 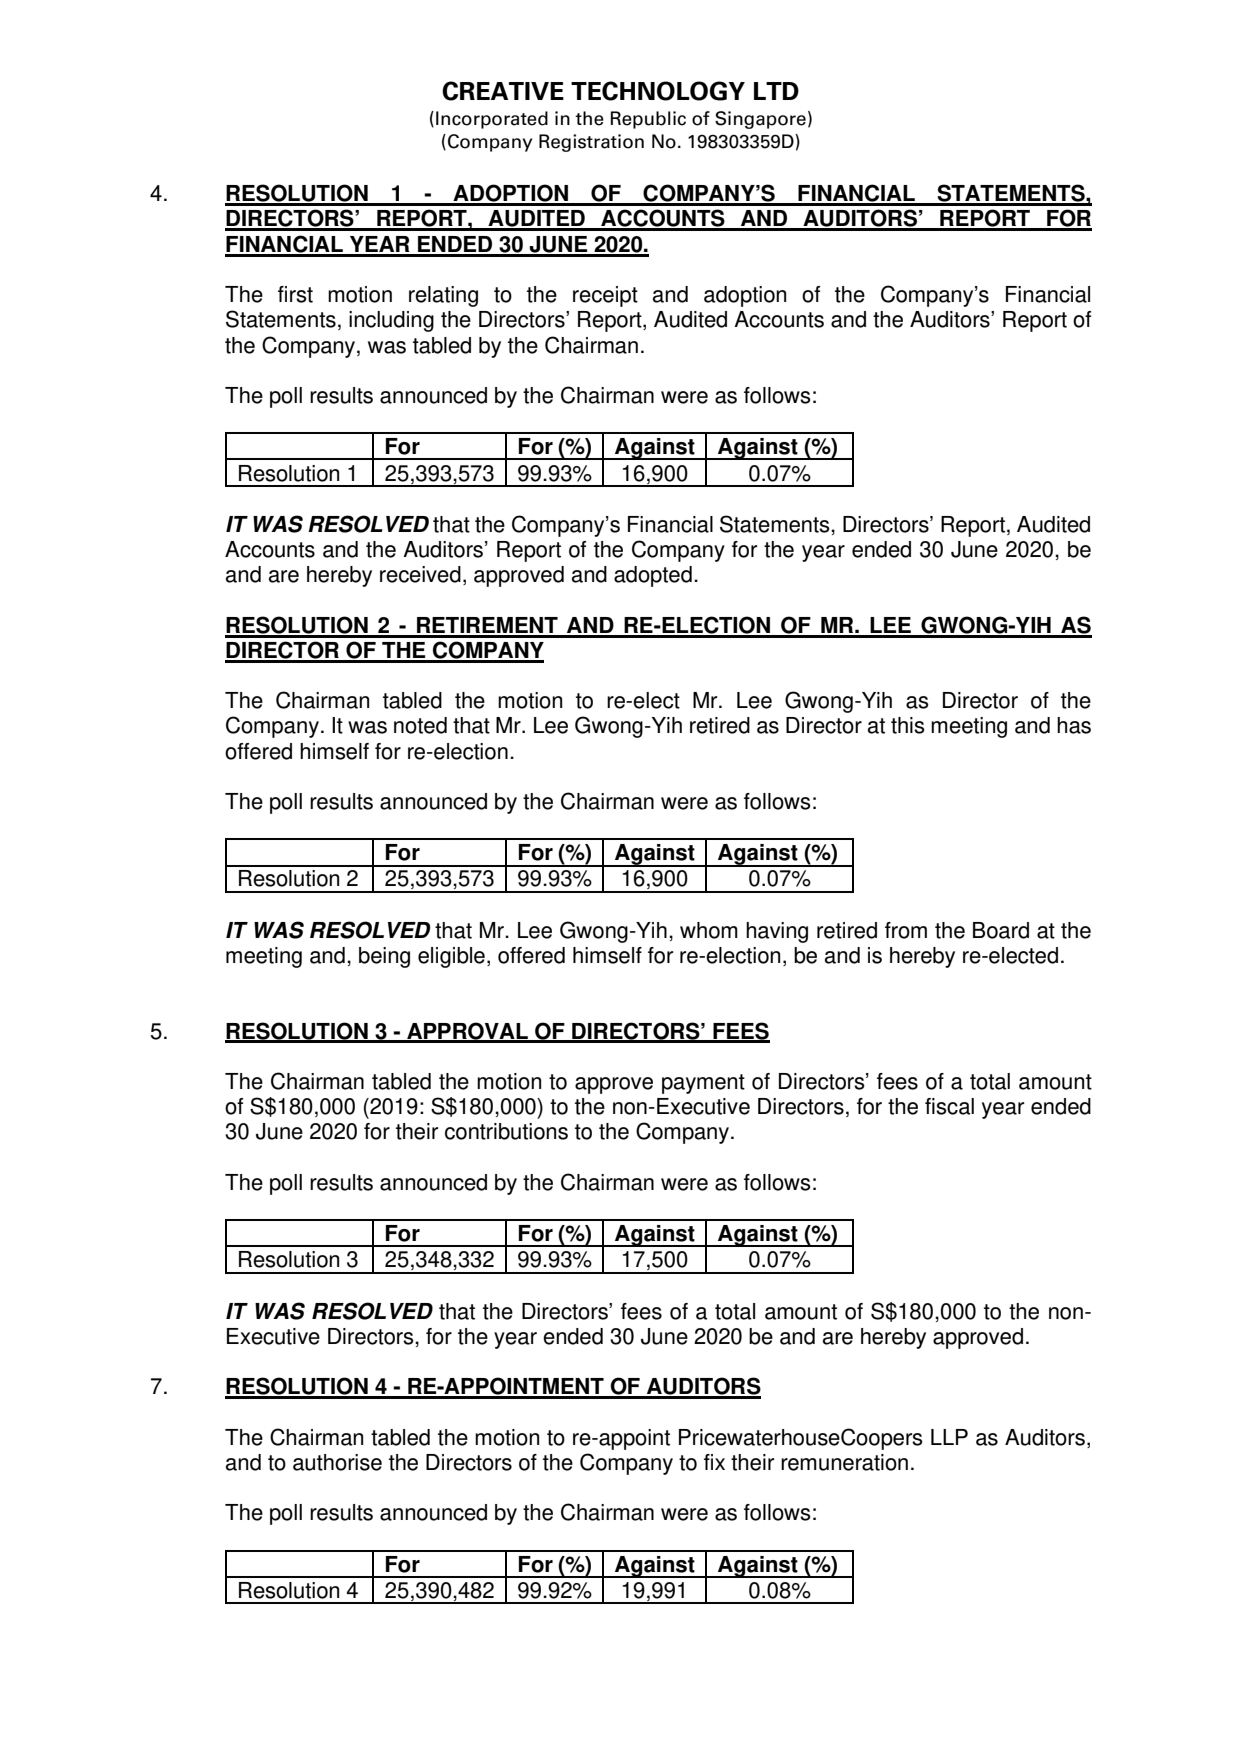 I want to click on LLP, so click(x=949, y=1437).
